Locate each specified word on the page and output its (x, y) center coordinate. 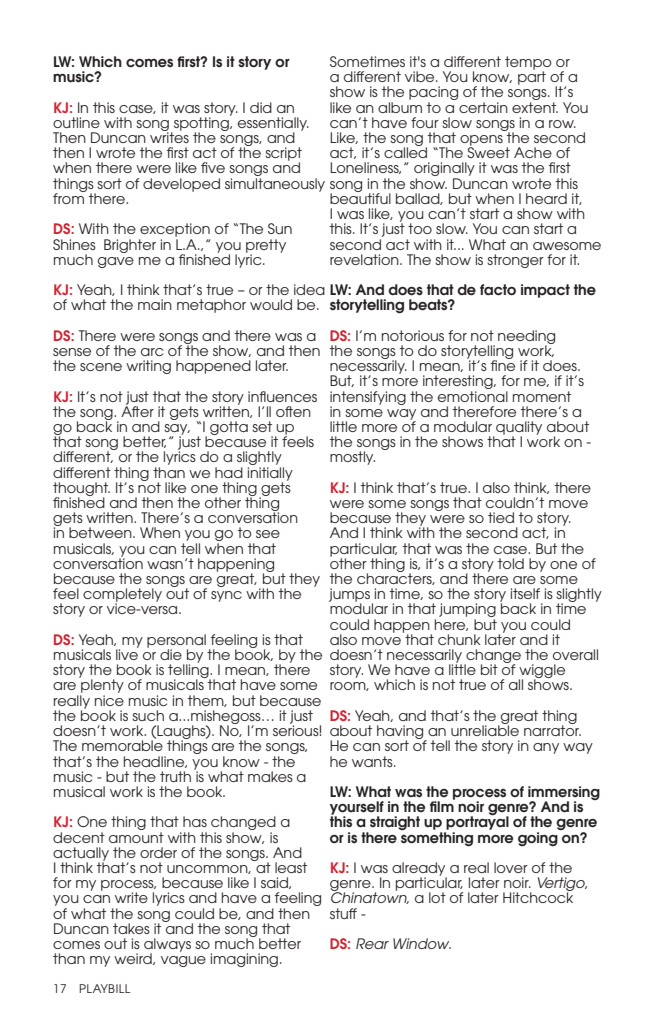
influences (282, 396)
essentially (273, 125)
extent (535, 107)
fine (503, 364)
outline (76, 122)
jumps (349, 596)
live (127, 653)
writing (148, 367)
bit (489, 669)
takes (131, 928)
